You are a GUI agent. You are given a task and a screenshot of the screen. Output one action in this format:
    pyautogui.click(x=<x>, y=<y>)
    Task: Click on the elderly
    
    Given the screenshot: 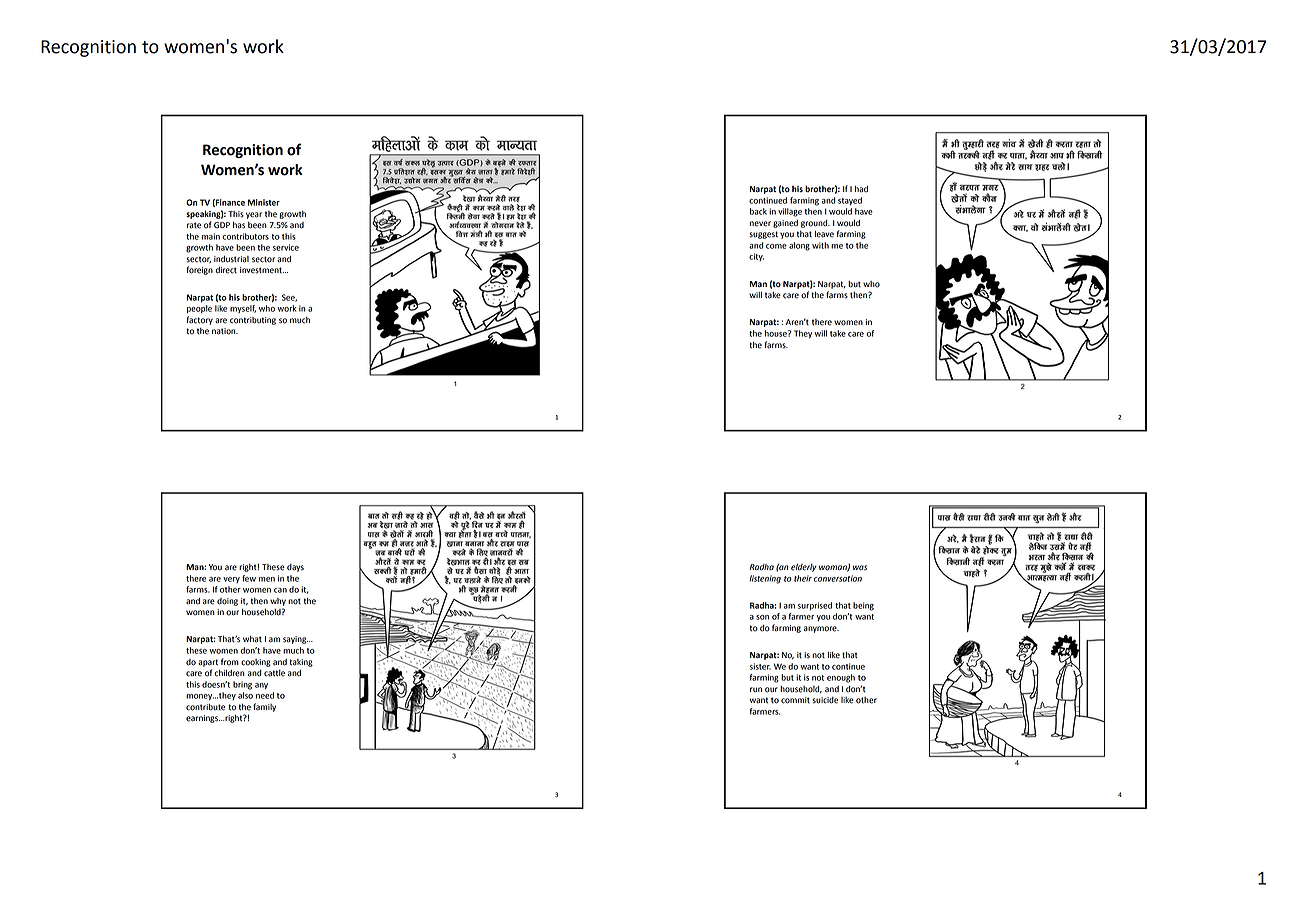 What is the action you would take?
    pyautogui.click(x=803, y=568)
